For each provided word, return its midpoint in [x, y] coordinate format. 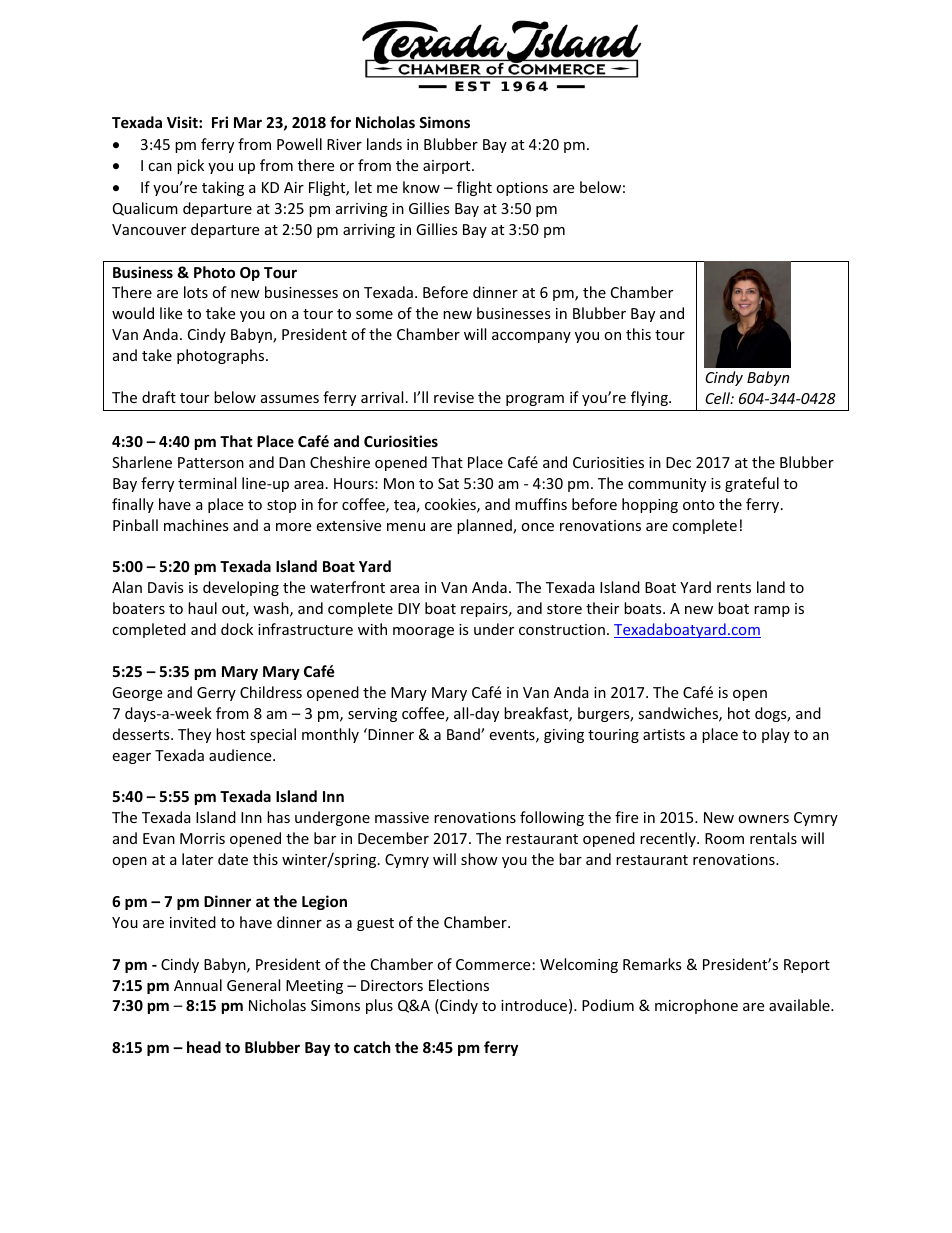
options [522, 189]
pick [190, 166]
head [204, 1047]
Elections [459, 985]
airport [448, 167]
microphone [696, 1006]
